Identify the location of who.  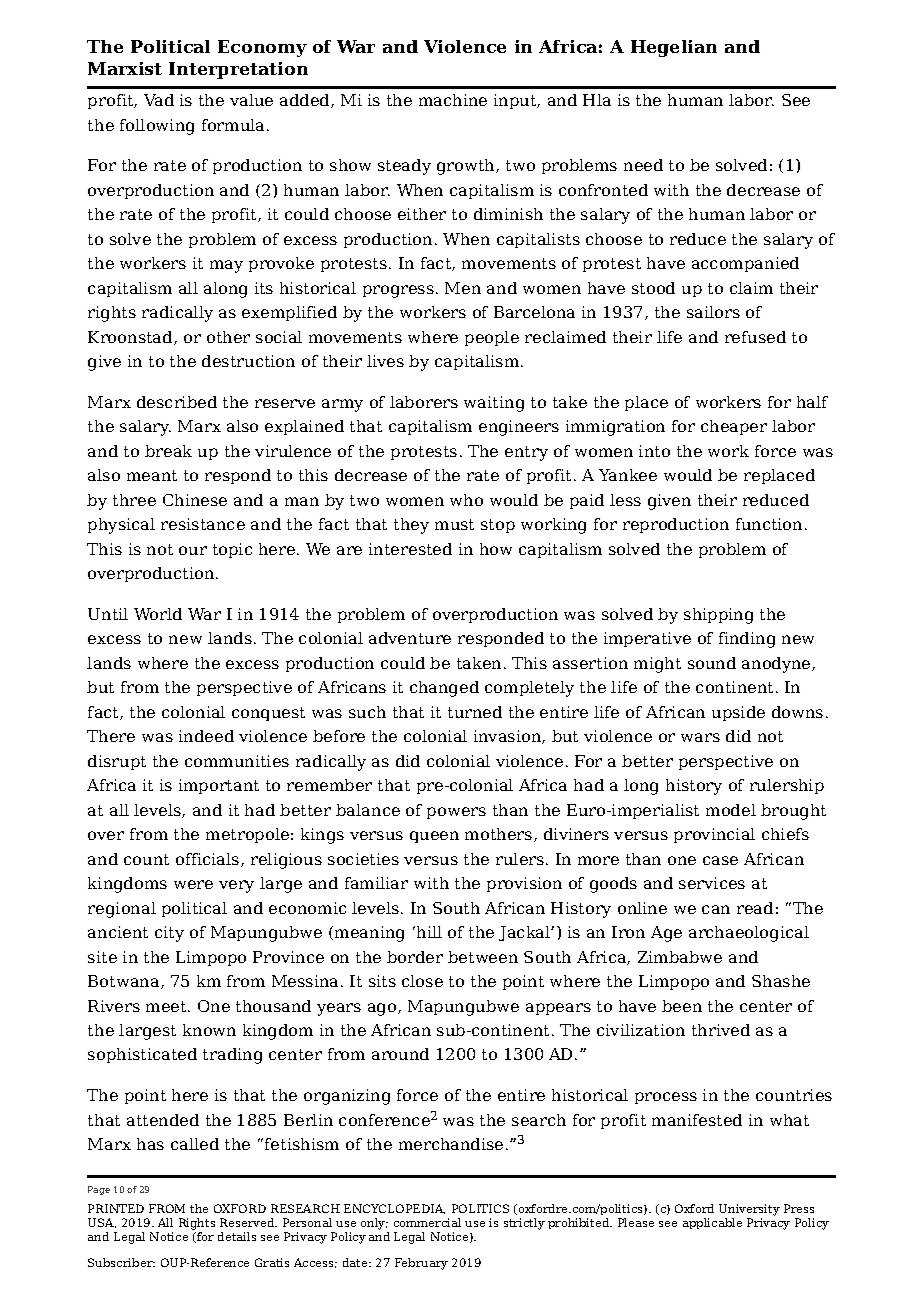
(466, 500).
